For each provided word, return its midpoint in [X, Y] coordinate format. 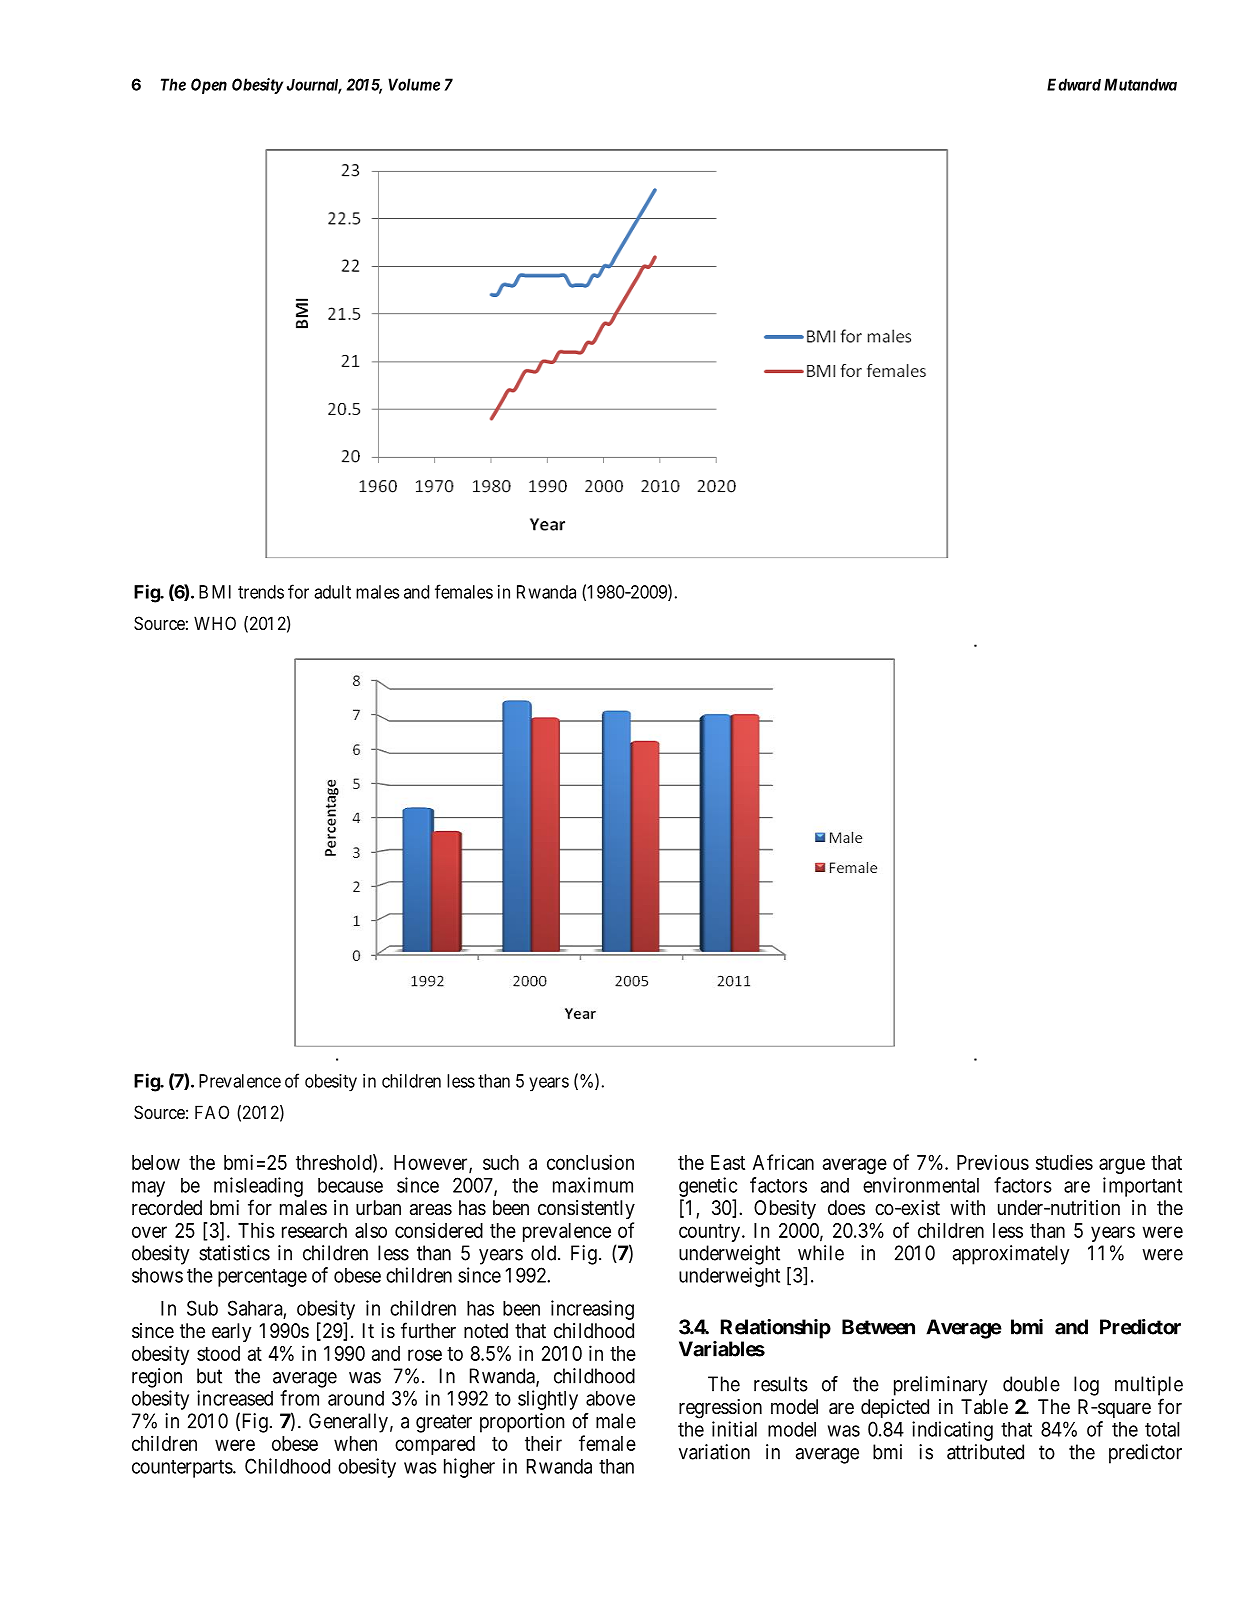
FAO [212, 1112]
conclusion [590, 1162]
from [299, 1398]
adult [332, 592]
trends [261, 592]
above [610, 1398]
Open [209, 86]
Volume [414, 84]
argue [1122, 1166]
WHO [215, 623]
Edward [1074, 84]
